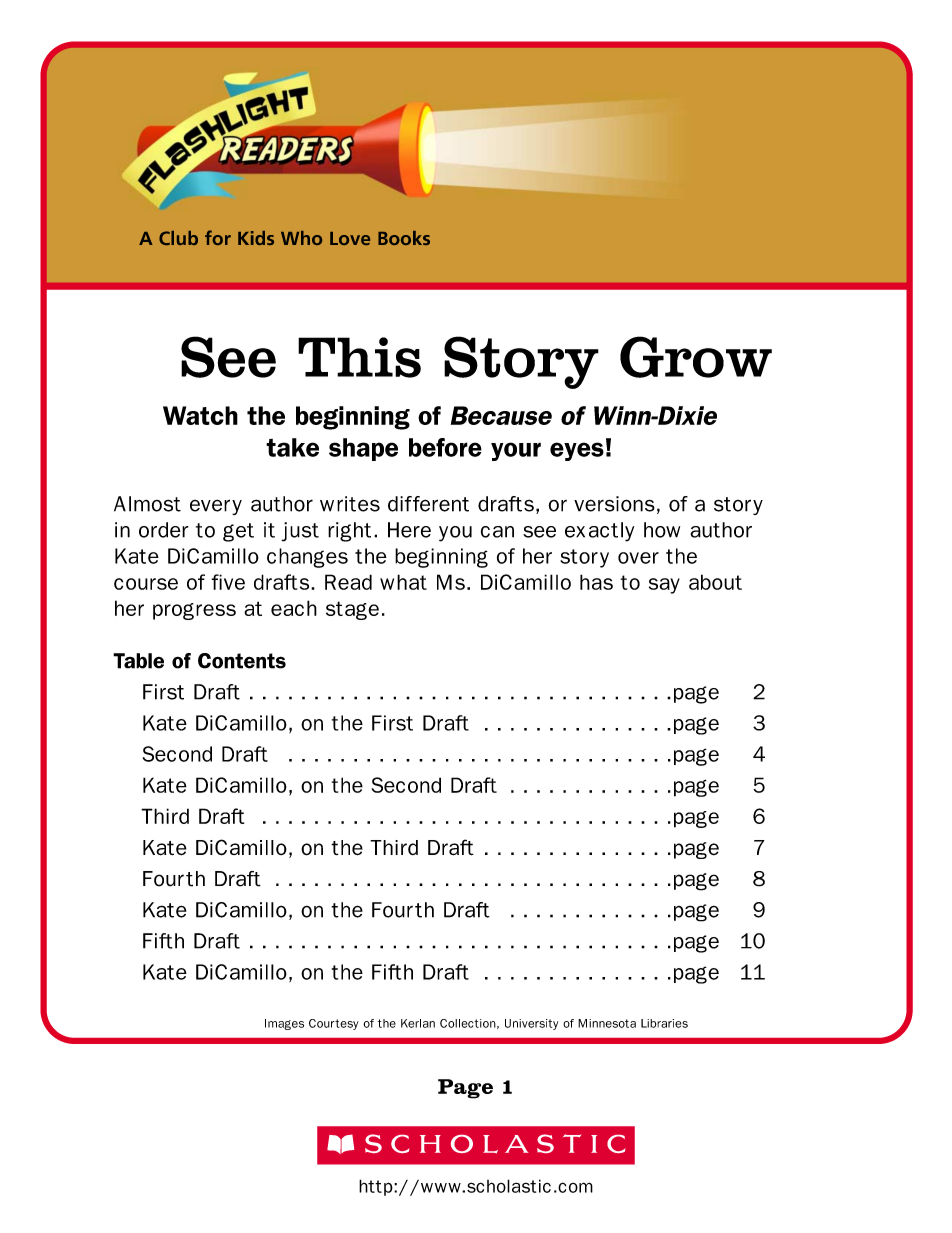 The height and width of the image is (1233, 952). Describe the element at coordinates (194, 611) in the image. I see `progress` at that location.
